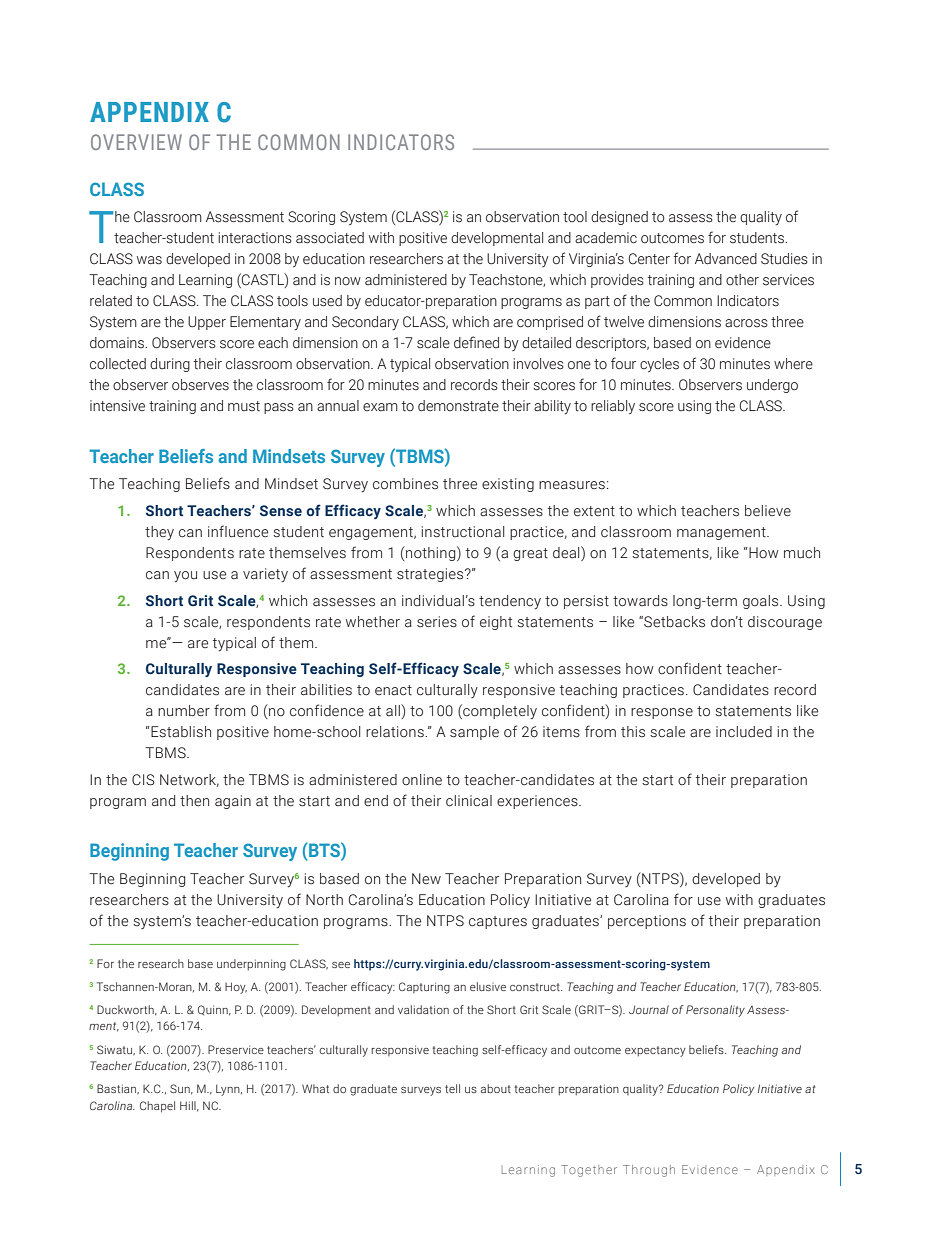 This document has height=1233, width=952. Describe the element at coordinates (768, 511) in the document. I see `believe` at that location.
